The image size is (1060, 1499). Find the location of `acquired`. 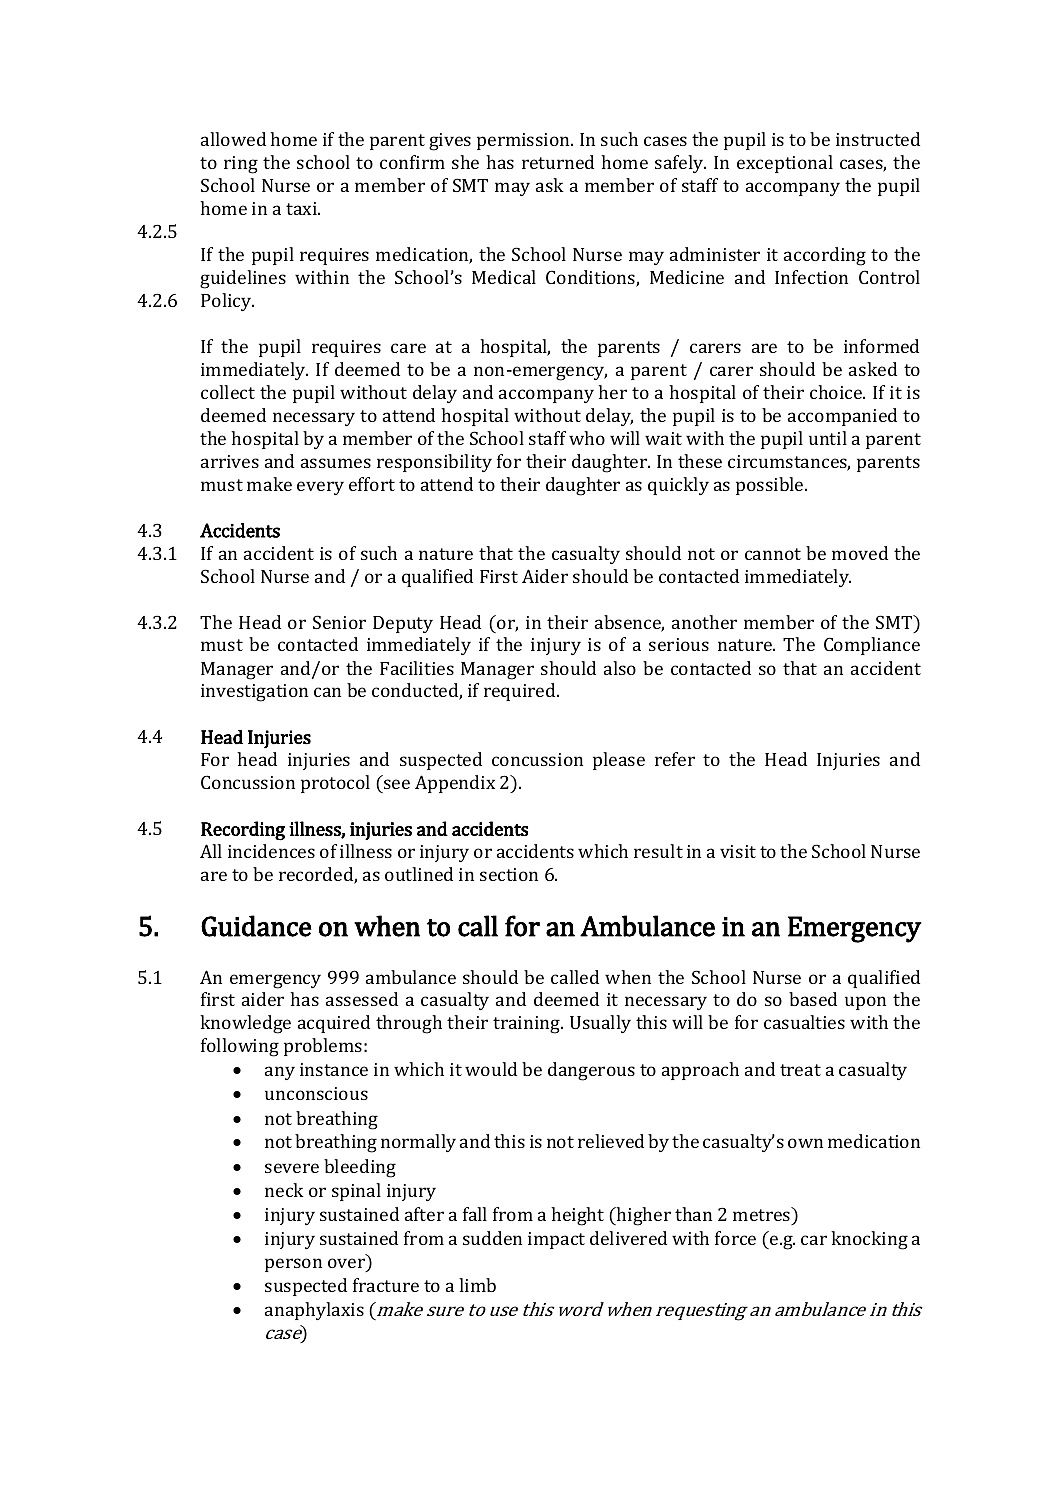

acquired is located at coordinates (334, 1024).
